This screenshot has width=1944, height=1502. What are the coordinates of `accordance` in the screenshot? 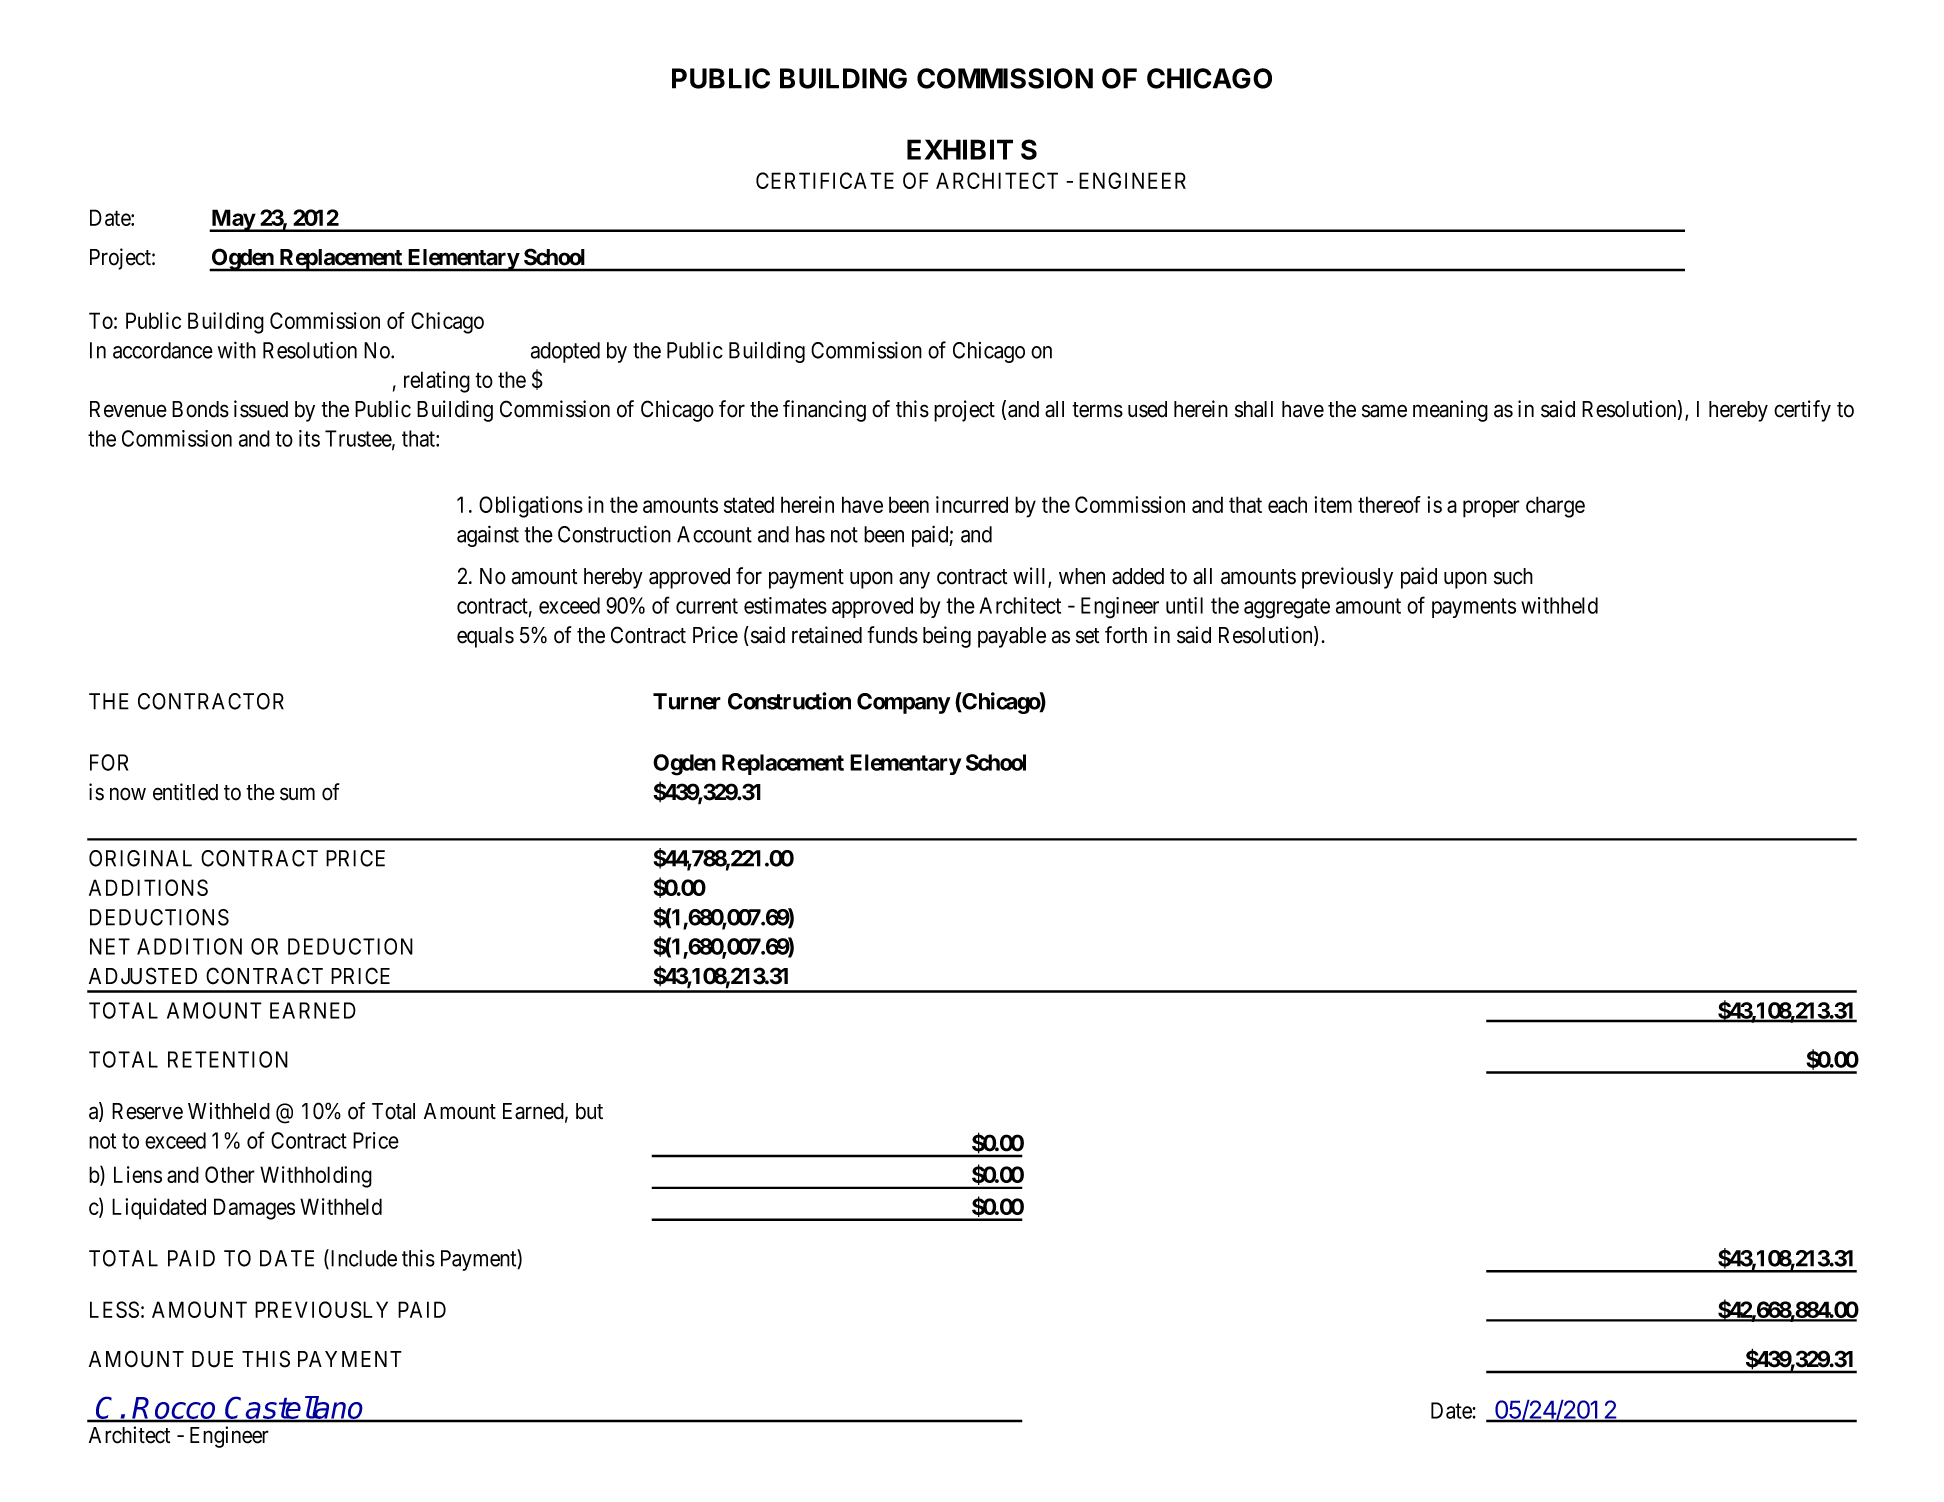 It's located at (163, 350).
